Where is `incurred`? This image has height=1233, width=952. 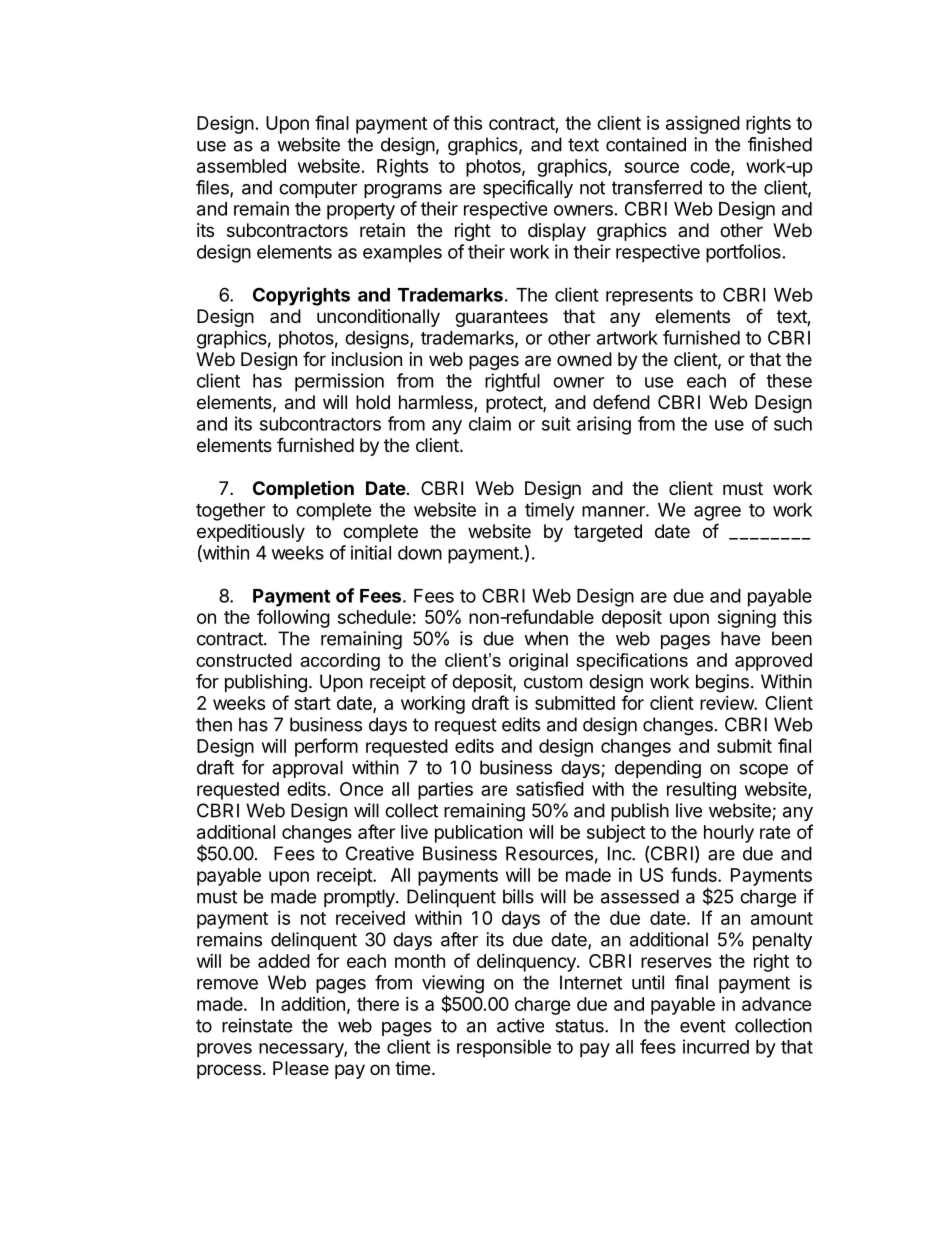
incurred is located at coordinates (716, 1046).
